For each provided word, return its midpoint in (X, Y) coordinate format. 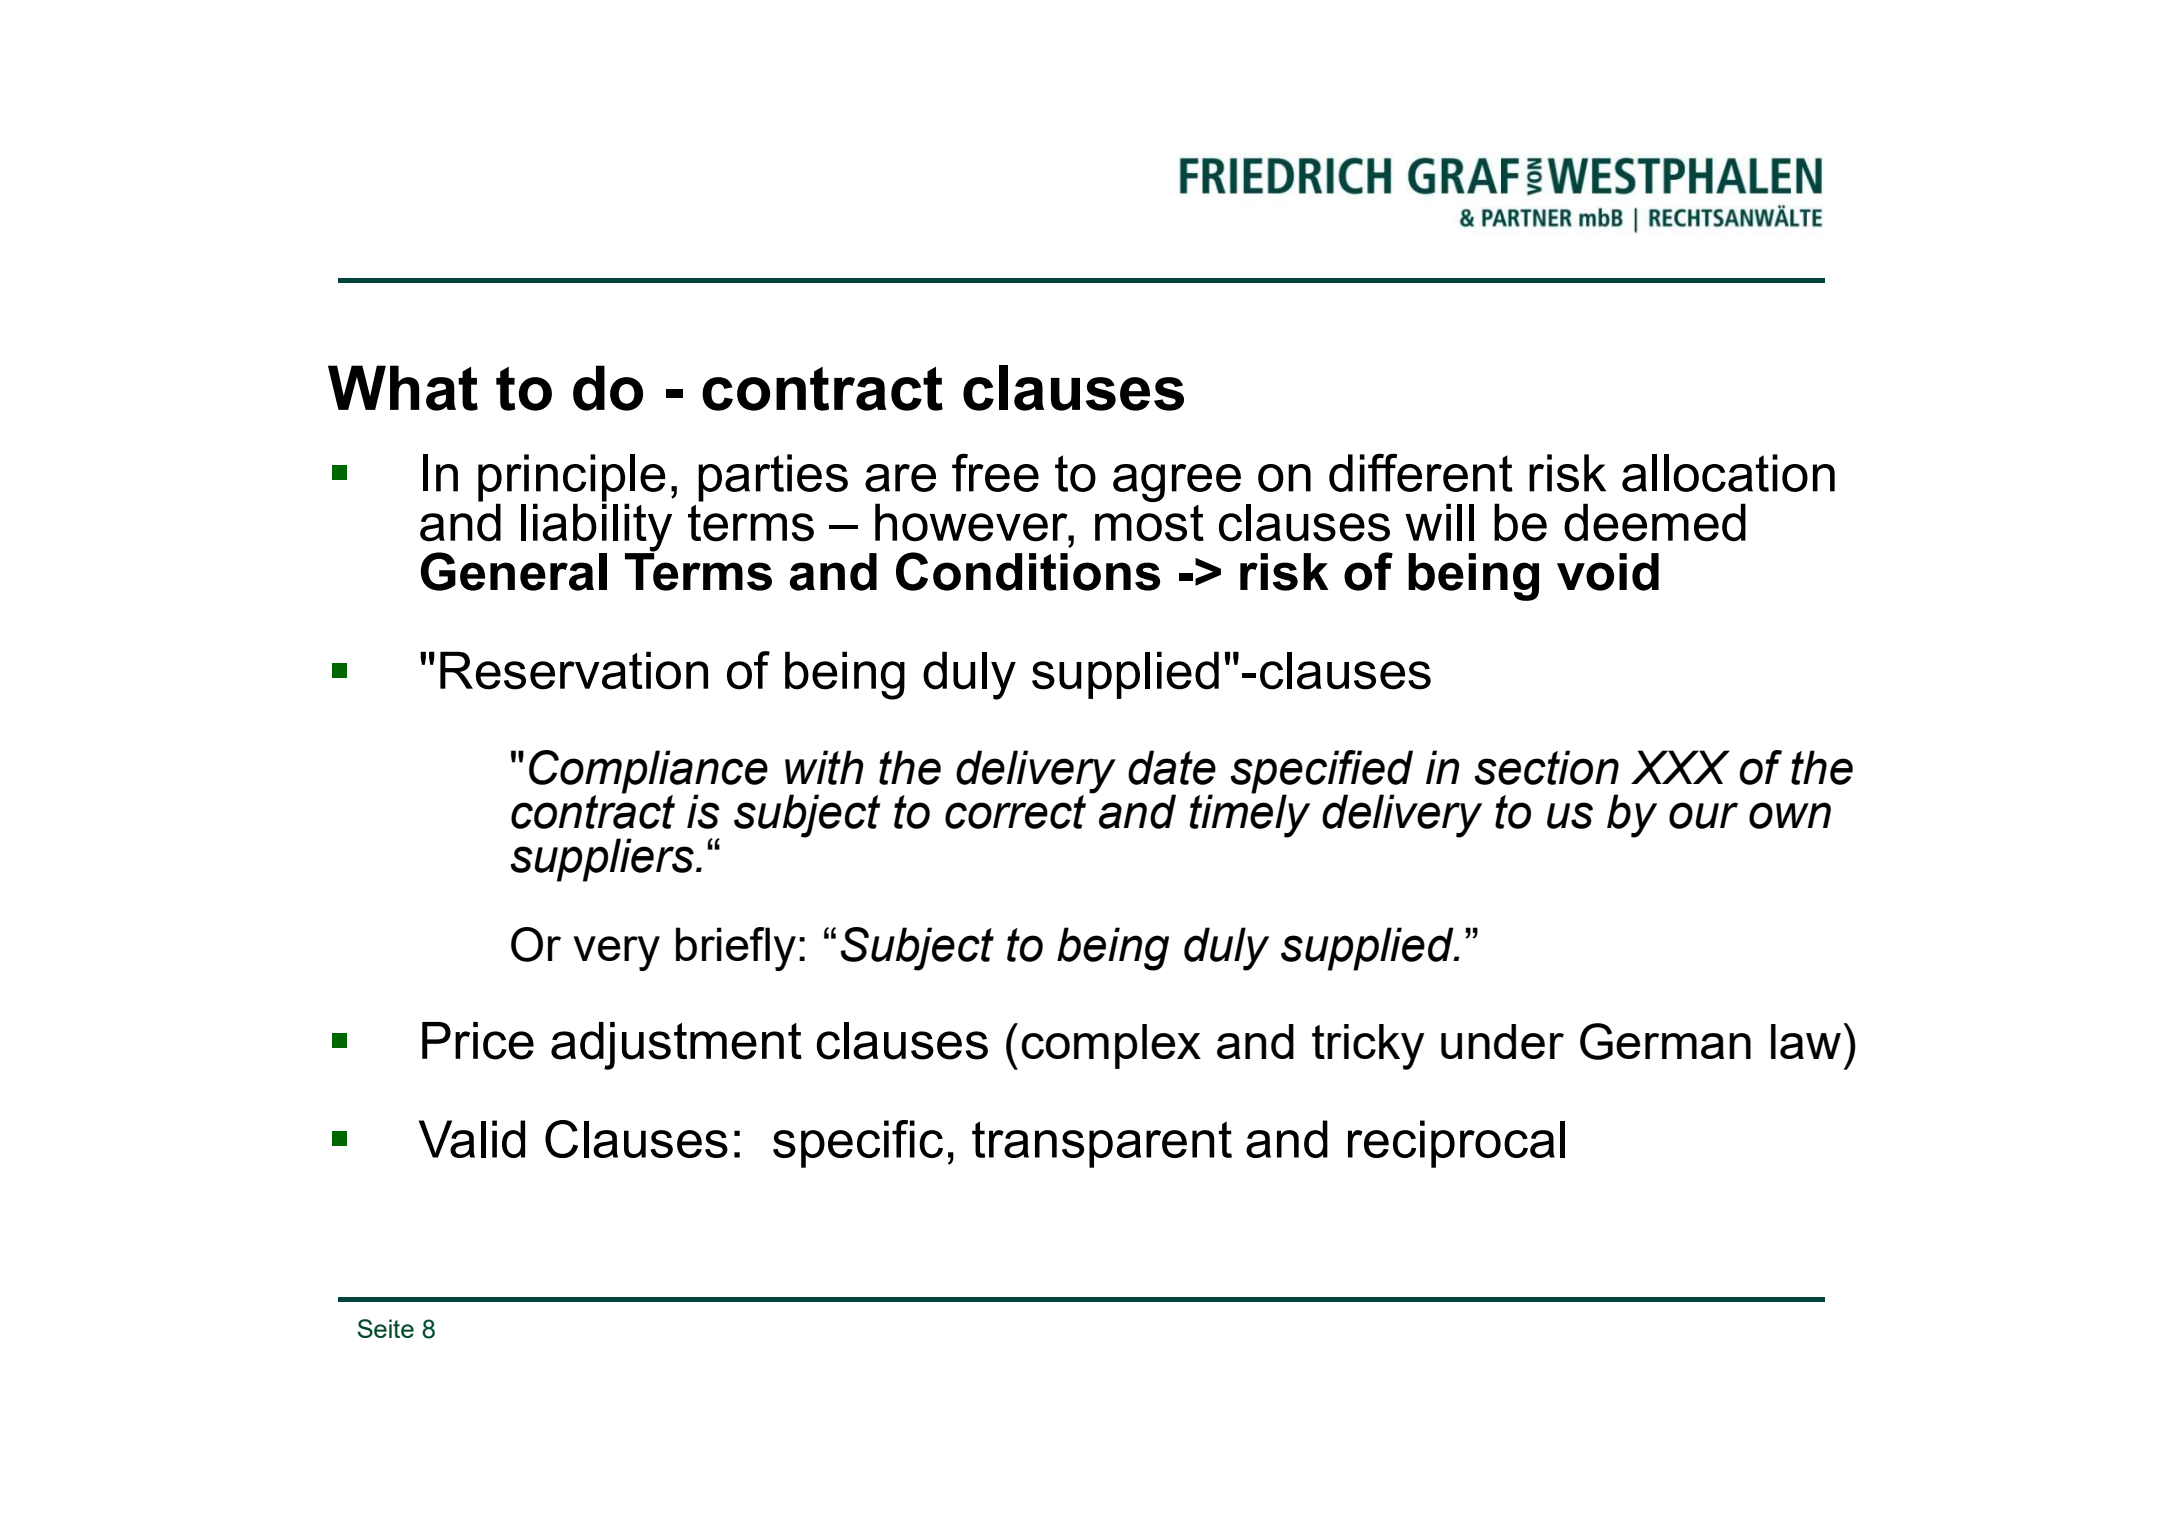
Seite (386, 1328)
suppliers (602, 860)
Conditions (1028, 571)
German (1665, 1041)
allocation (1728, 473)
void (1608, 572)
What (403, 388)
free (995, 472)
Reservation (574, 670)
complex (1111, 1046)
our (1703, 815)
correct (1015, 812)
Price (478, 1041)
